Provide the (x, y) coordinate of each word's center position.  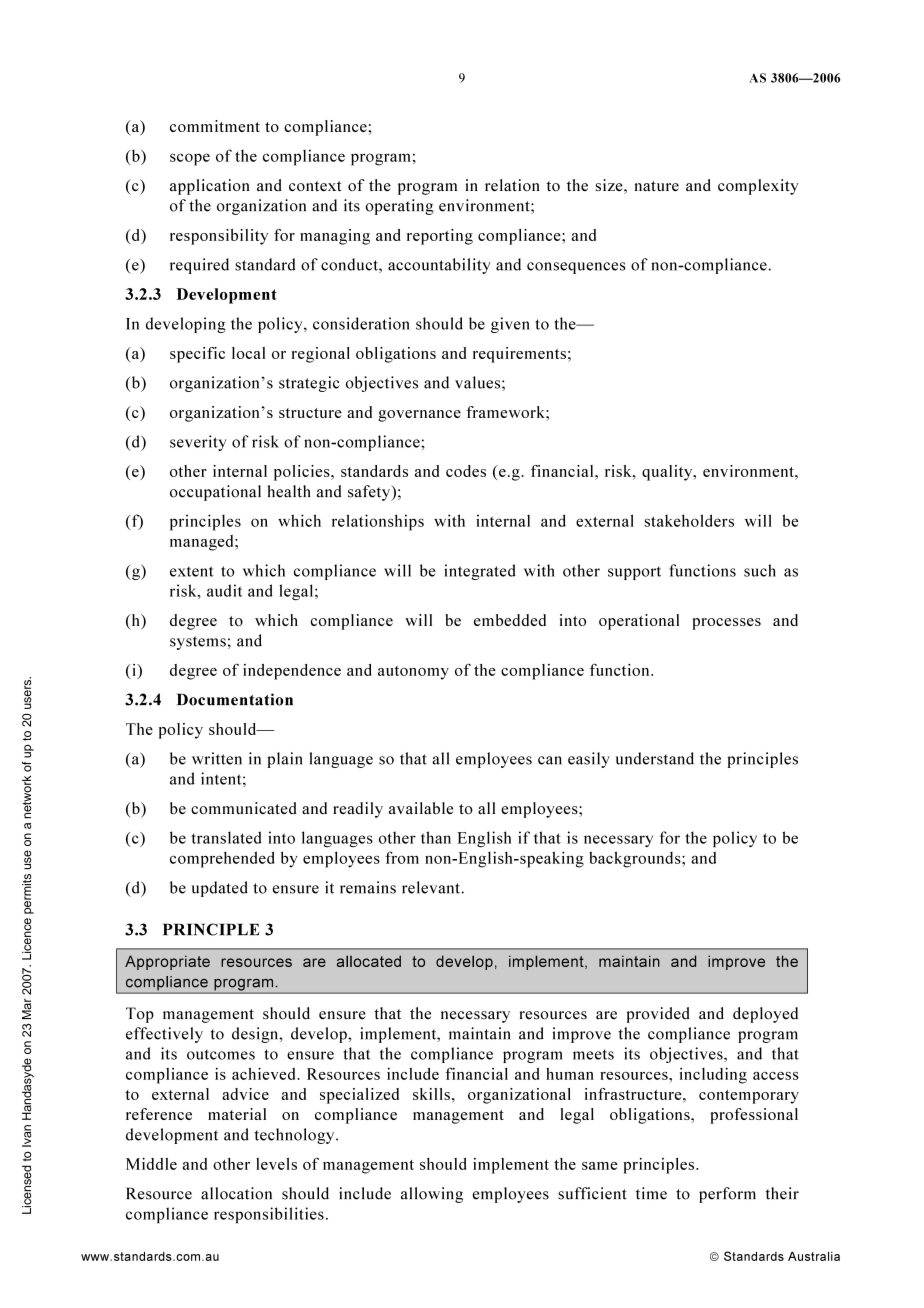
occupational (215, 493)
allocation (236, 1193)
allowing (432, 1195)
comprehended (222, 859)
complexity (758, 187)
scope (190, 159)
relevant (431, 887)
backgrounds (636, 859)
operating (399, 207)
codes (466, 471)
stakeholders (689, 520)
